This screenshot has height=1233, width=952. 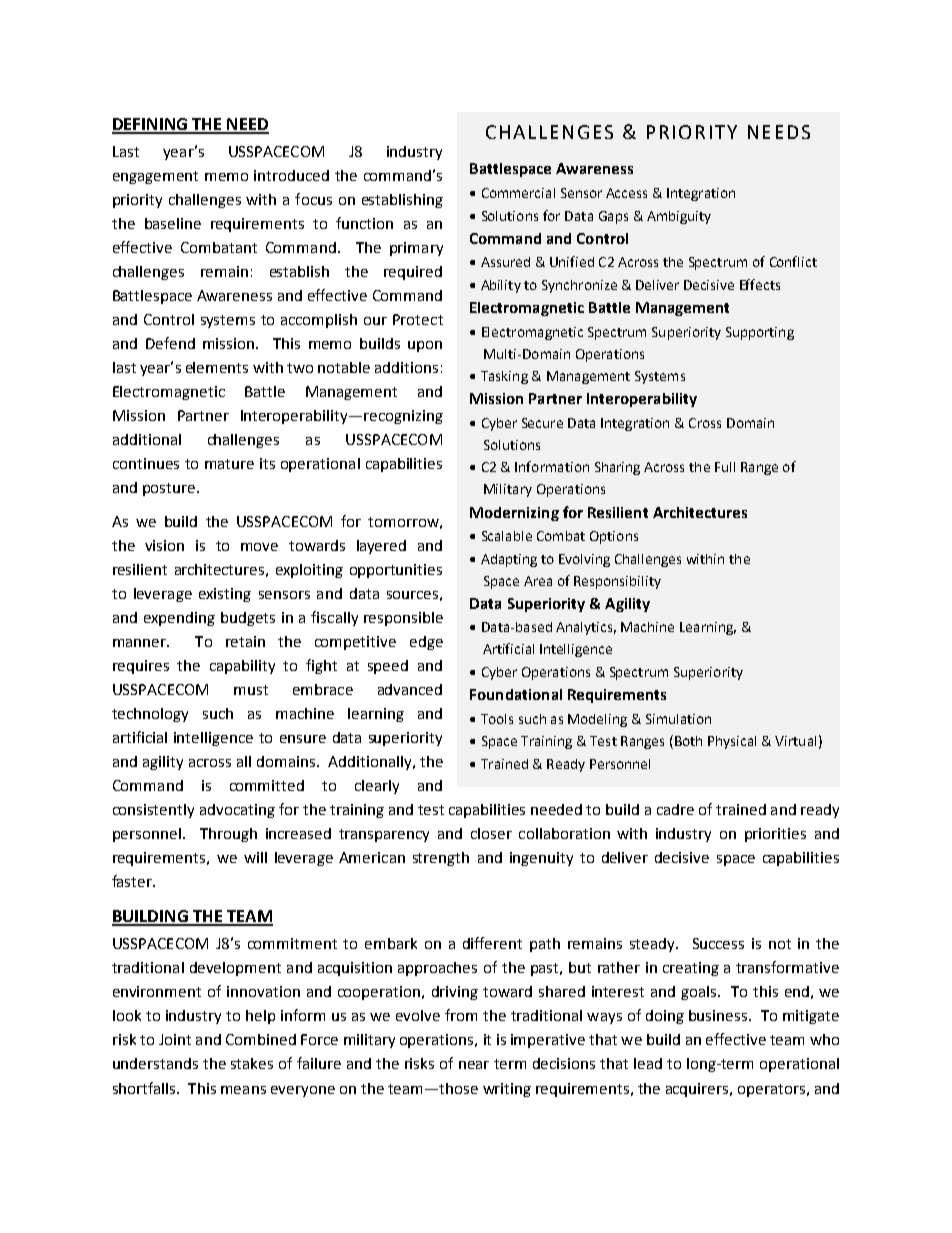 What do you see at coordinates (252, 1063) in the screenshot?
I see `stakes` at bounding box center [252, 1063].
